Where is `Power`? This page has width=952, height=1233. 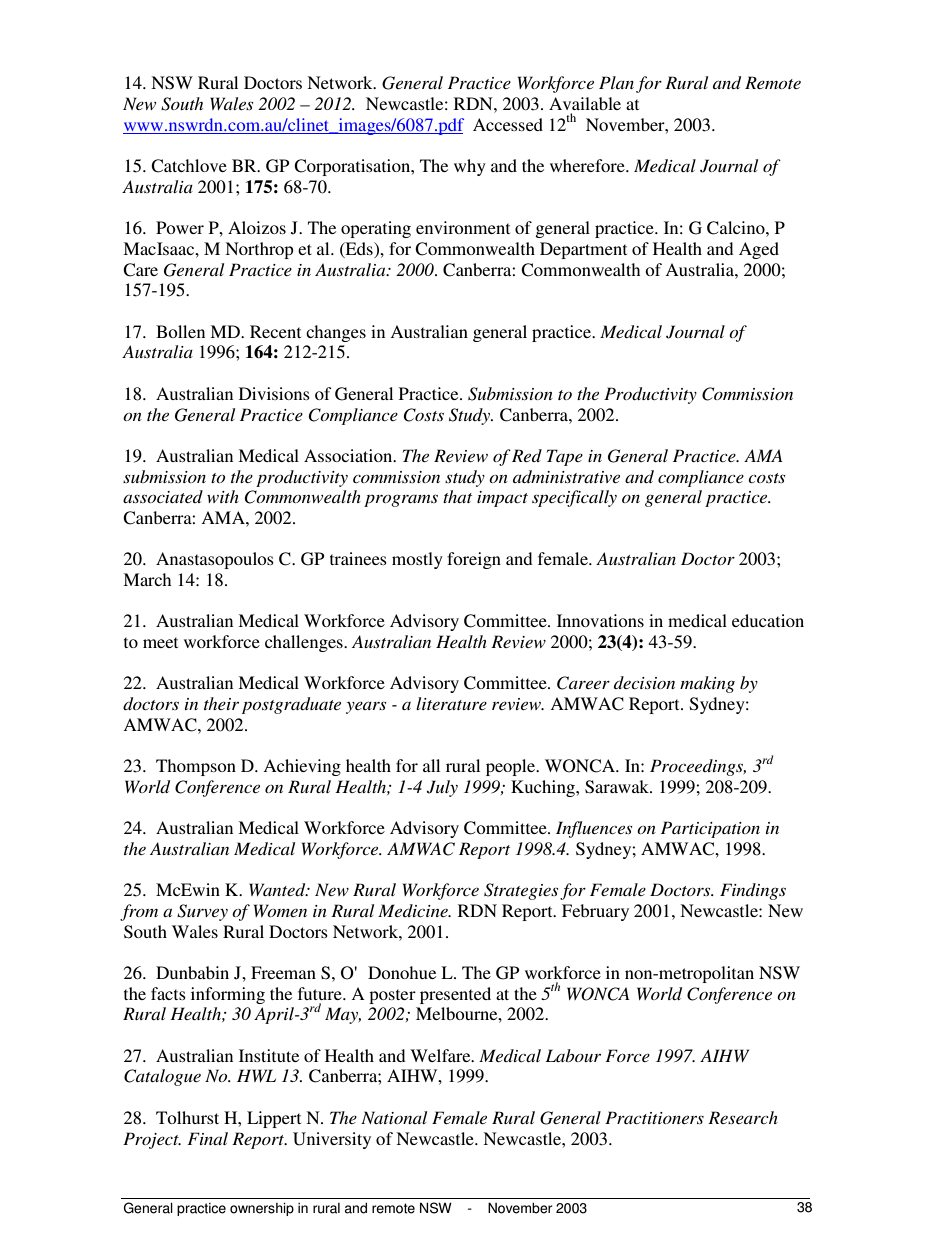 Power is located at coordinates (180, 227).
